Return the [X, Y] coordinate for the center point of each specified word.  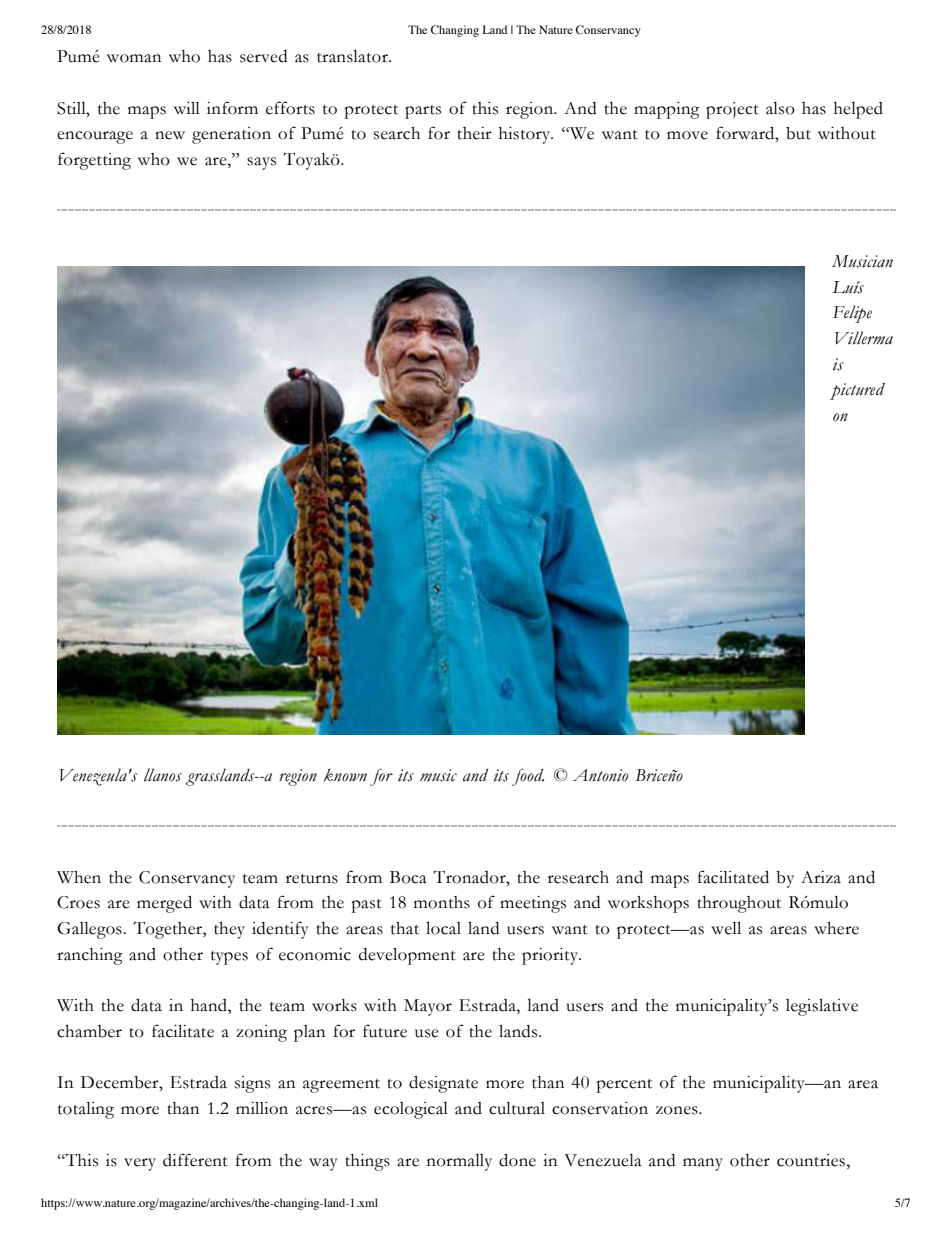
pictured [857, 391]
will [187, 108]
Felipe [852, 314]
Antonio [600, 775]
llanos [163, 775]
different [195, 1160]
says [261, 163]
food [528, 777]
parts [423, 112]
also [780, 108]
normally [459, 1162]
